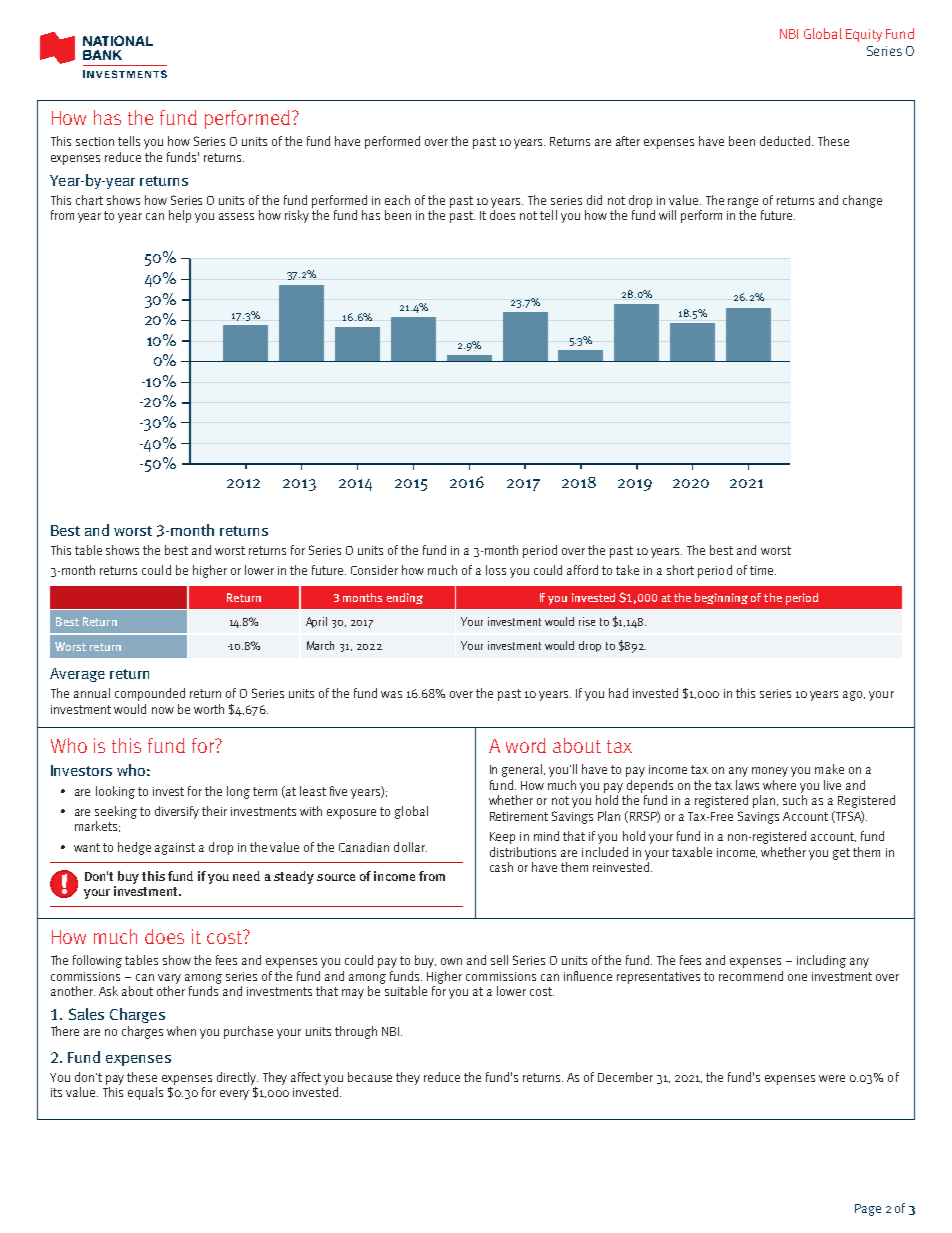 This image has height=1233, width=952. What do you see at coordinates (150, 694) in the image?
I see `compounded` at bounding box center [150, 694].
